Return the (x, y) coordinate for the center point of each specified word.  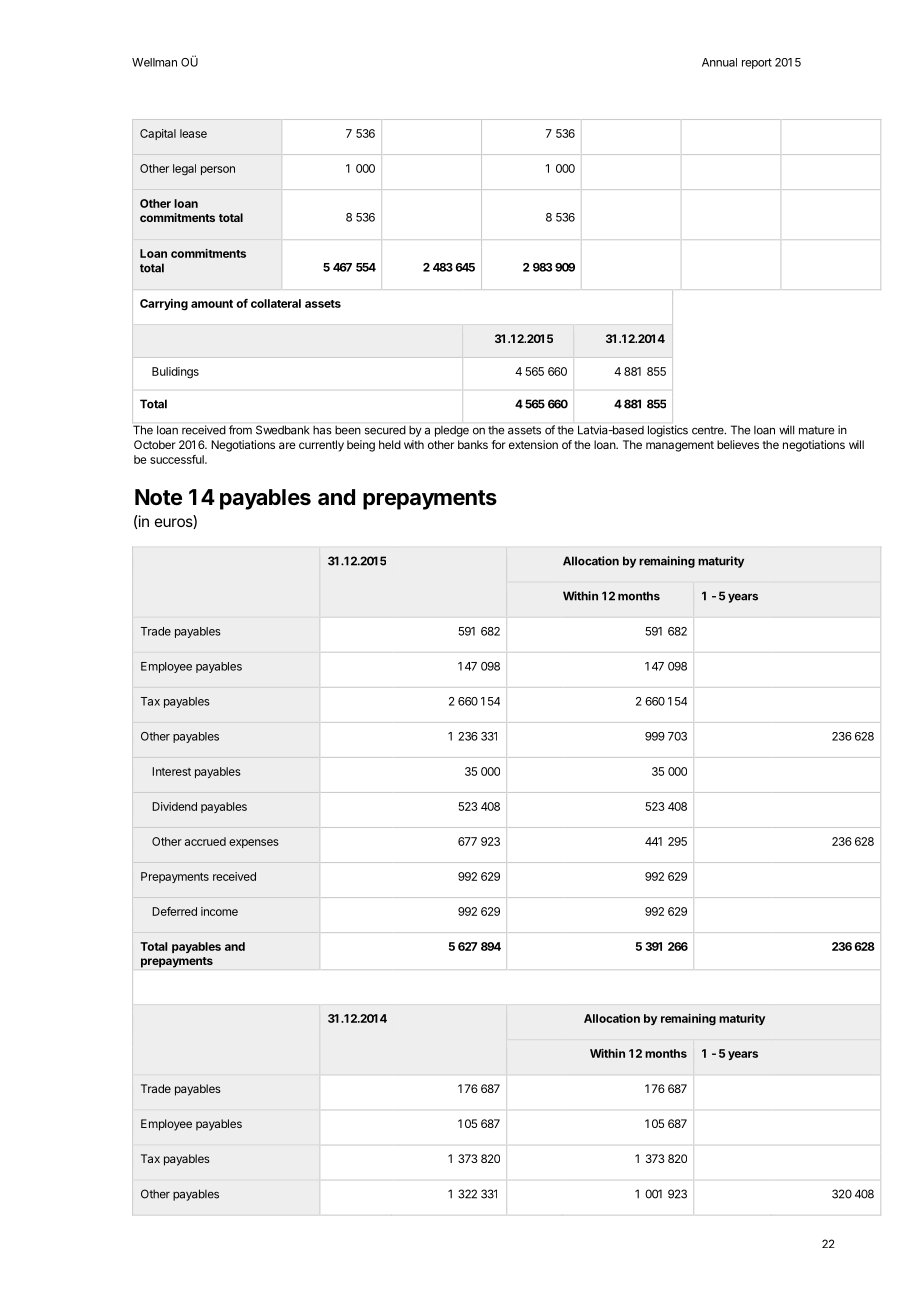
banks (473, 444)
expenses (253, 843)
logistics (668, 431)
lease (193, 133)
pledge (452, 431)
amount (212, 304)
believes (738, 444)
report (757, 63)
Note (158, 497)
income (219, 911)
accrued (205, 841)
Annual (719, 62)
